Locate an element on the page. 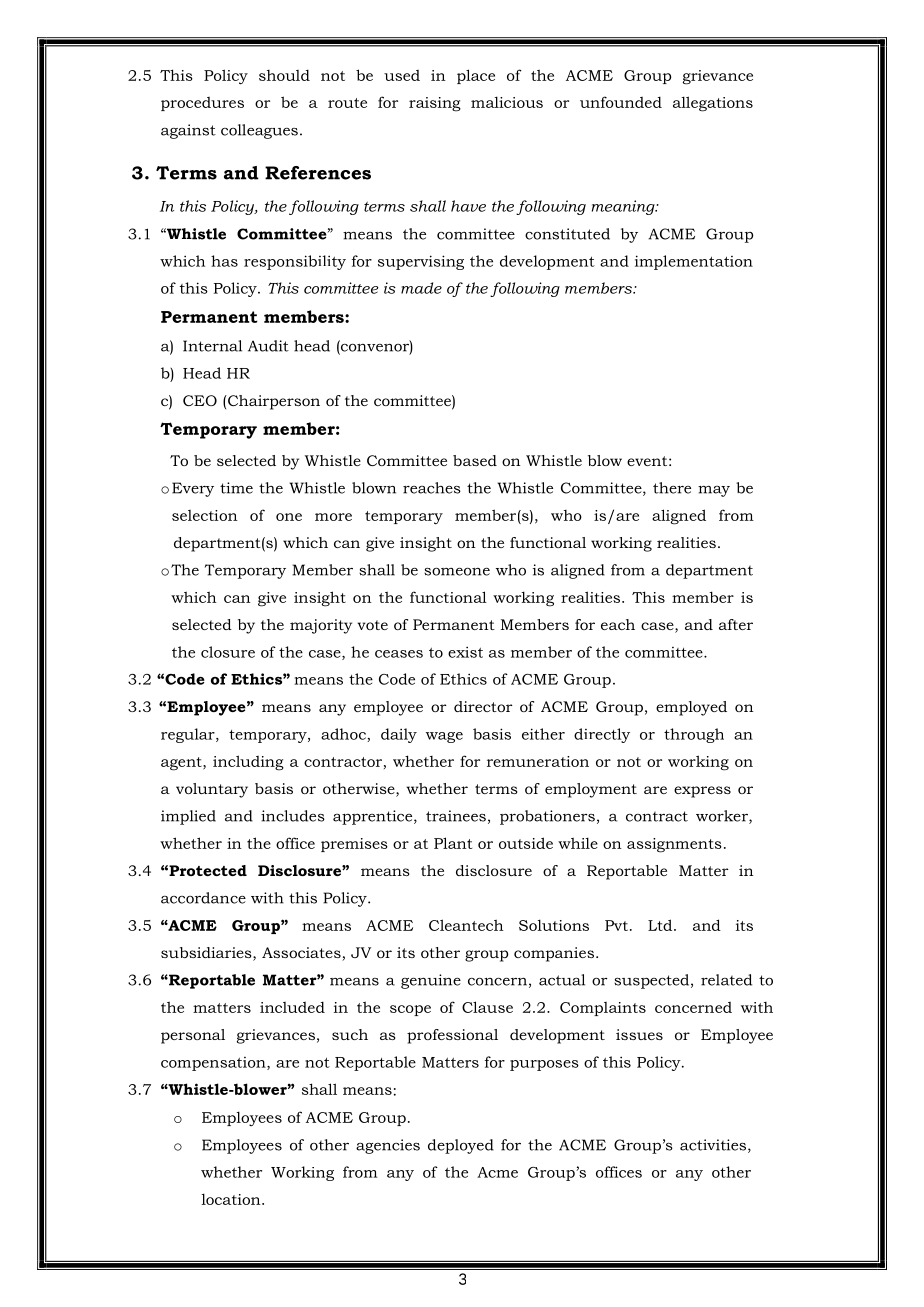  majority is located at coordinates (321, 626).
